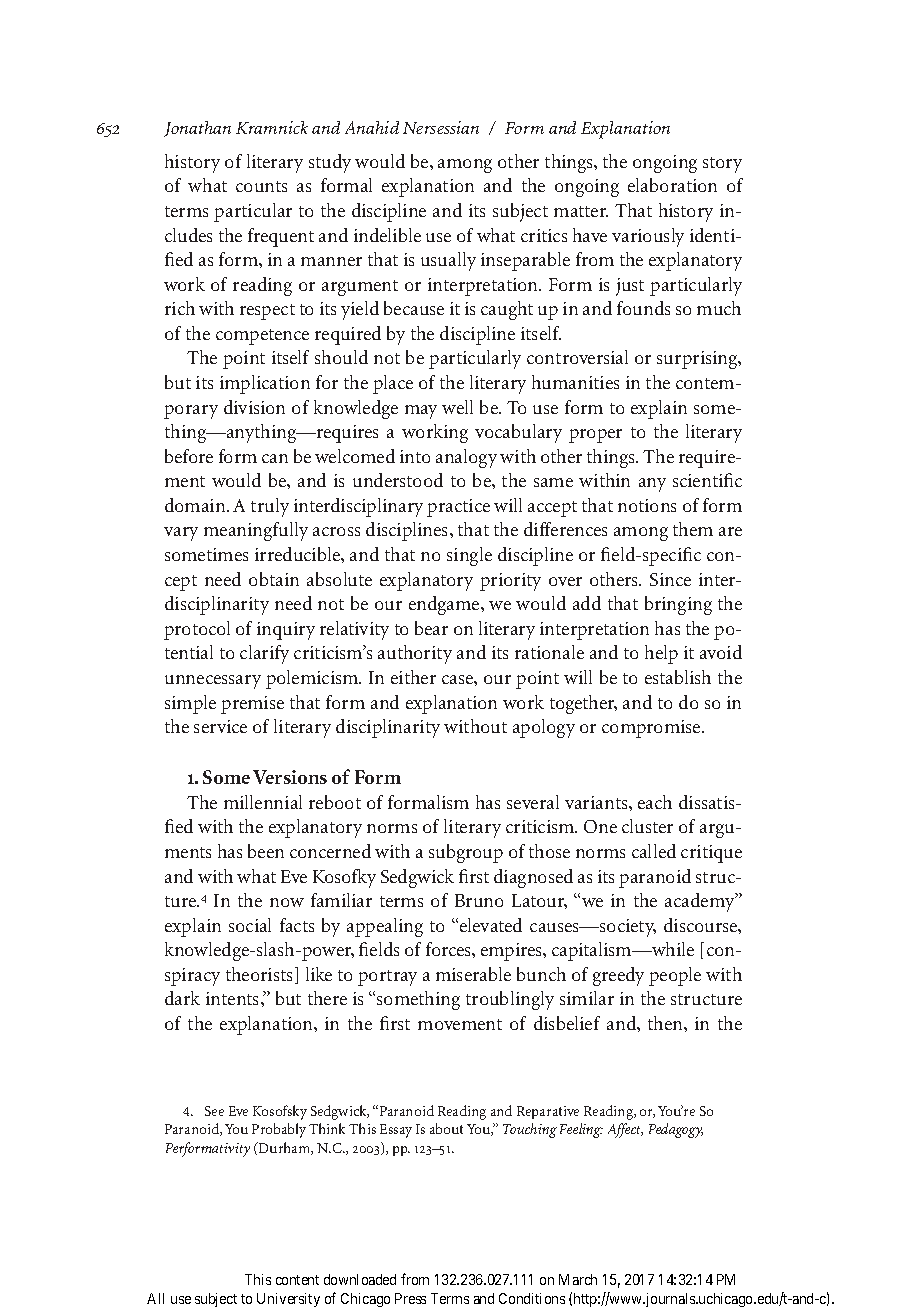 The image size is (907, 1316). What do you see at coordinates (473, 974) in the screenshot?
I see `miserable` at bounding box center [473, 974].
